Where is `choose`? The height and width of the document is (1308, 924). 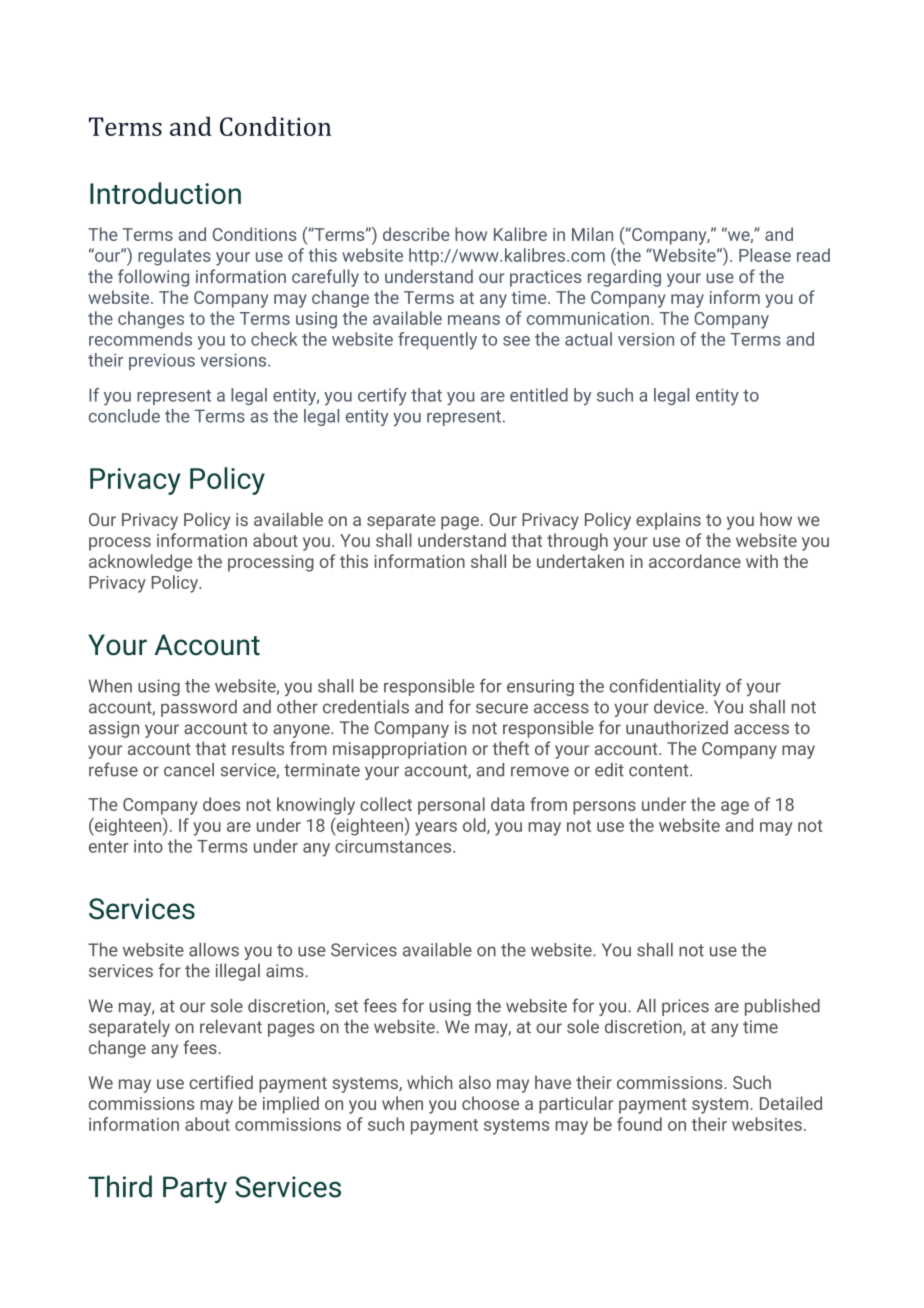
choose is located at coordinates (490, 1103).
